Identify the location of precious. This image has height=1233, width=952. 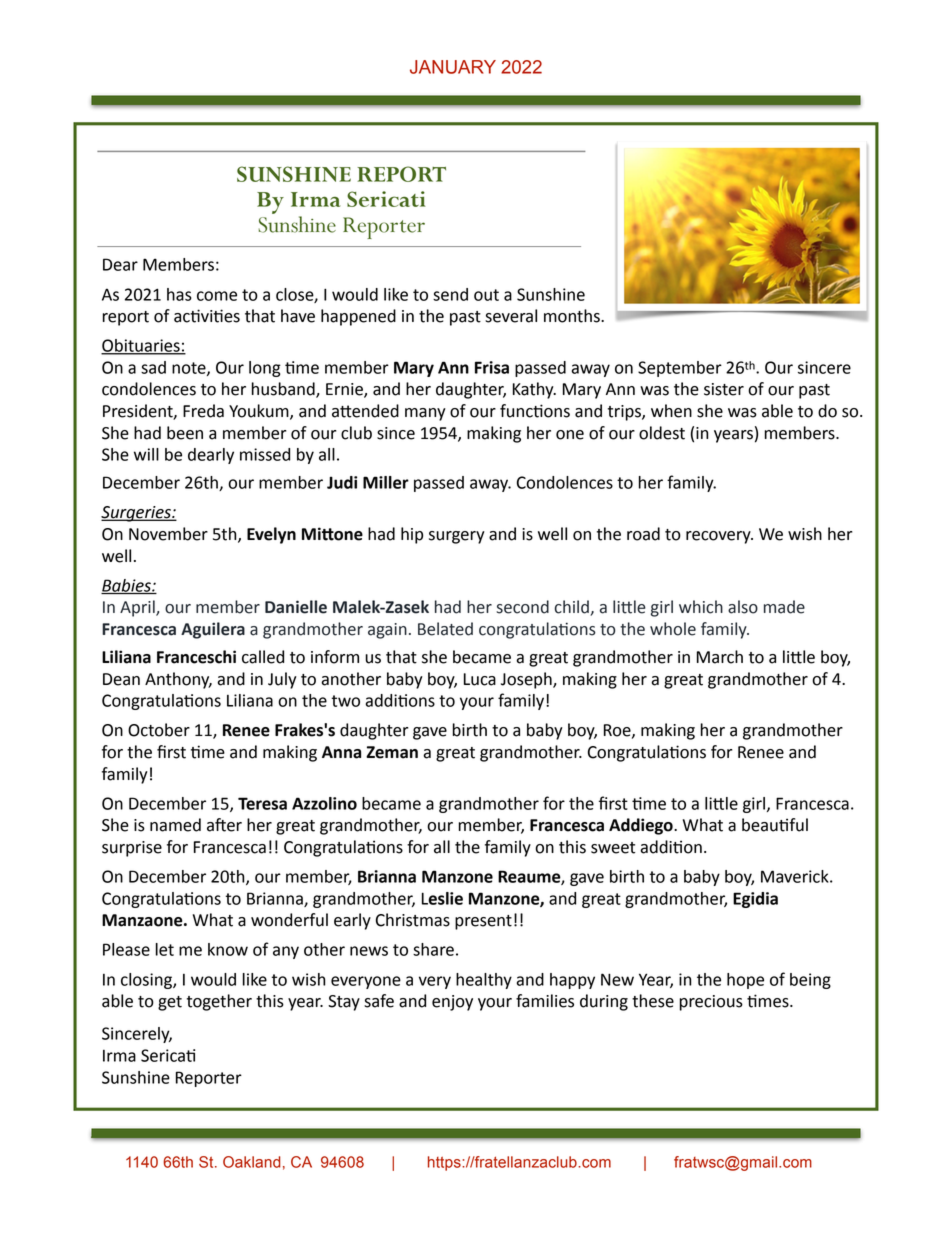
(711, 1003).
